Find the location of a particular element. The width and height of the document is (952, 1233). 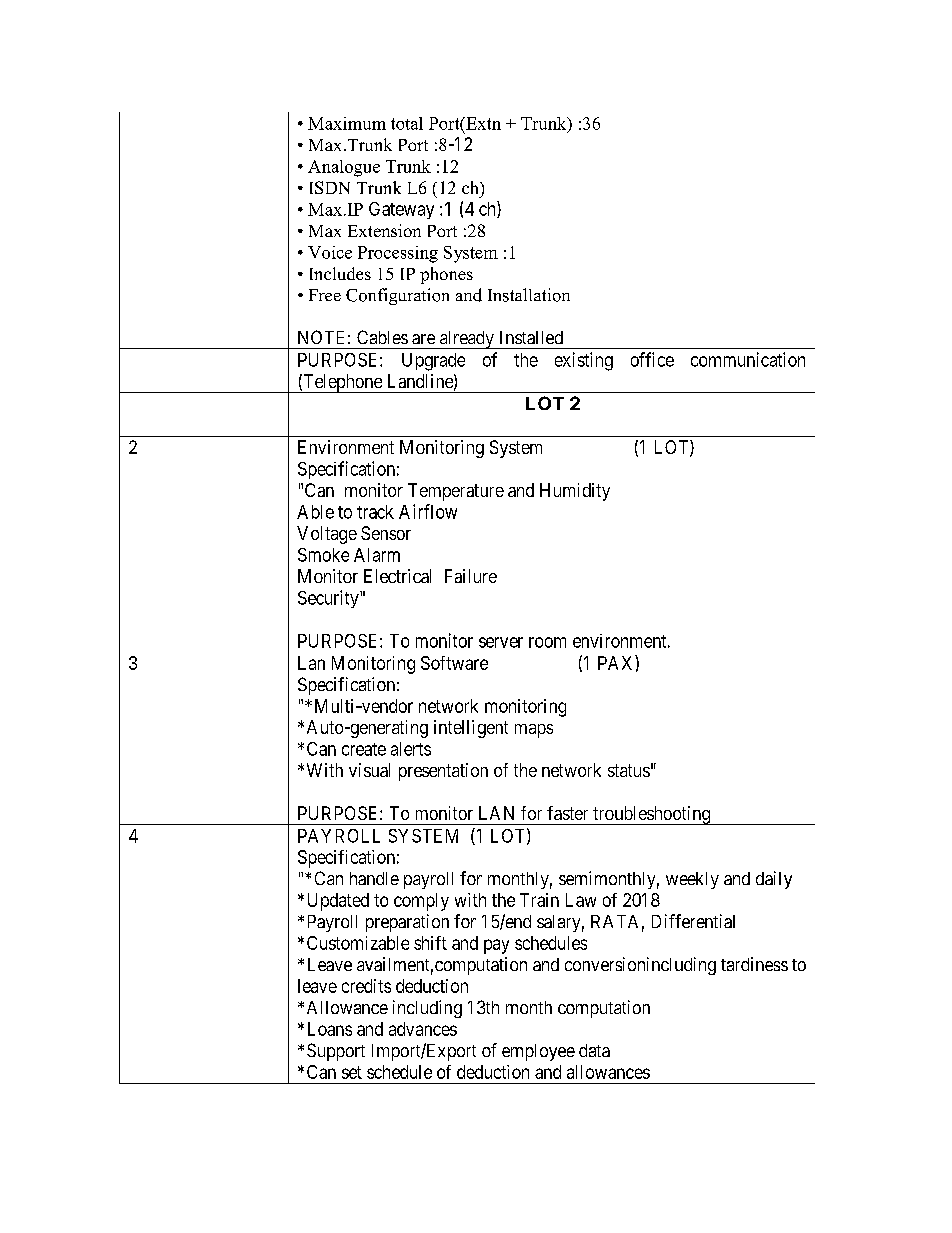

employee is located at coordinates (538, 1052).
